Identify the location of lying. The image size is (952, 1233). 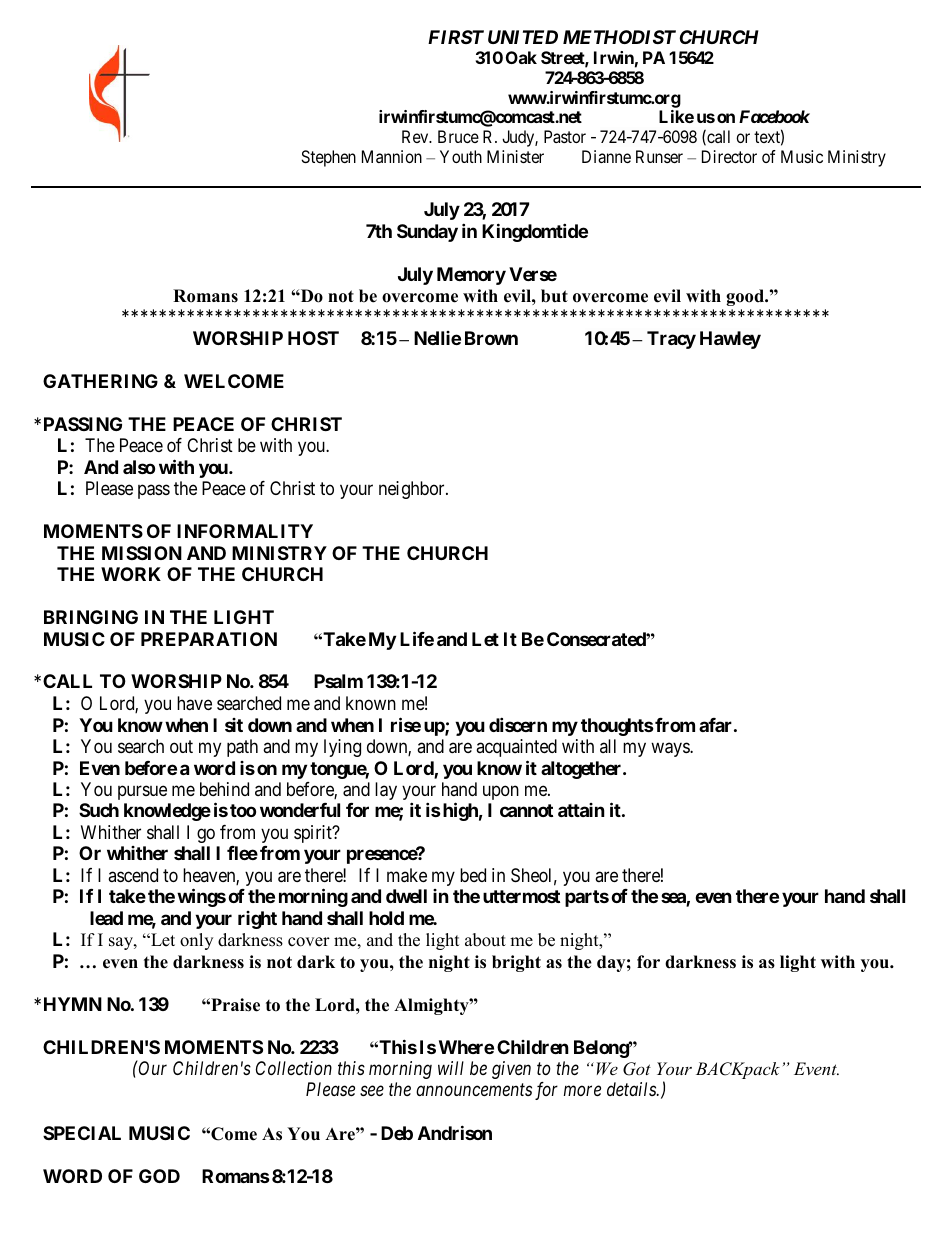
(342, 748).
